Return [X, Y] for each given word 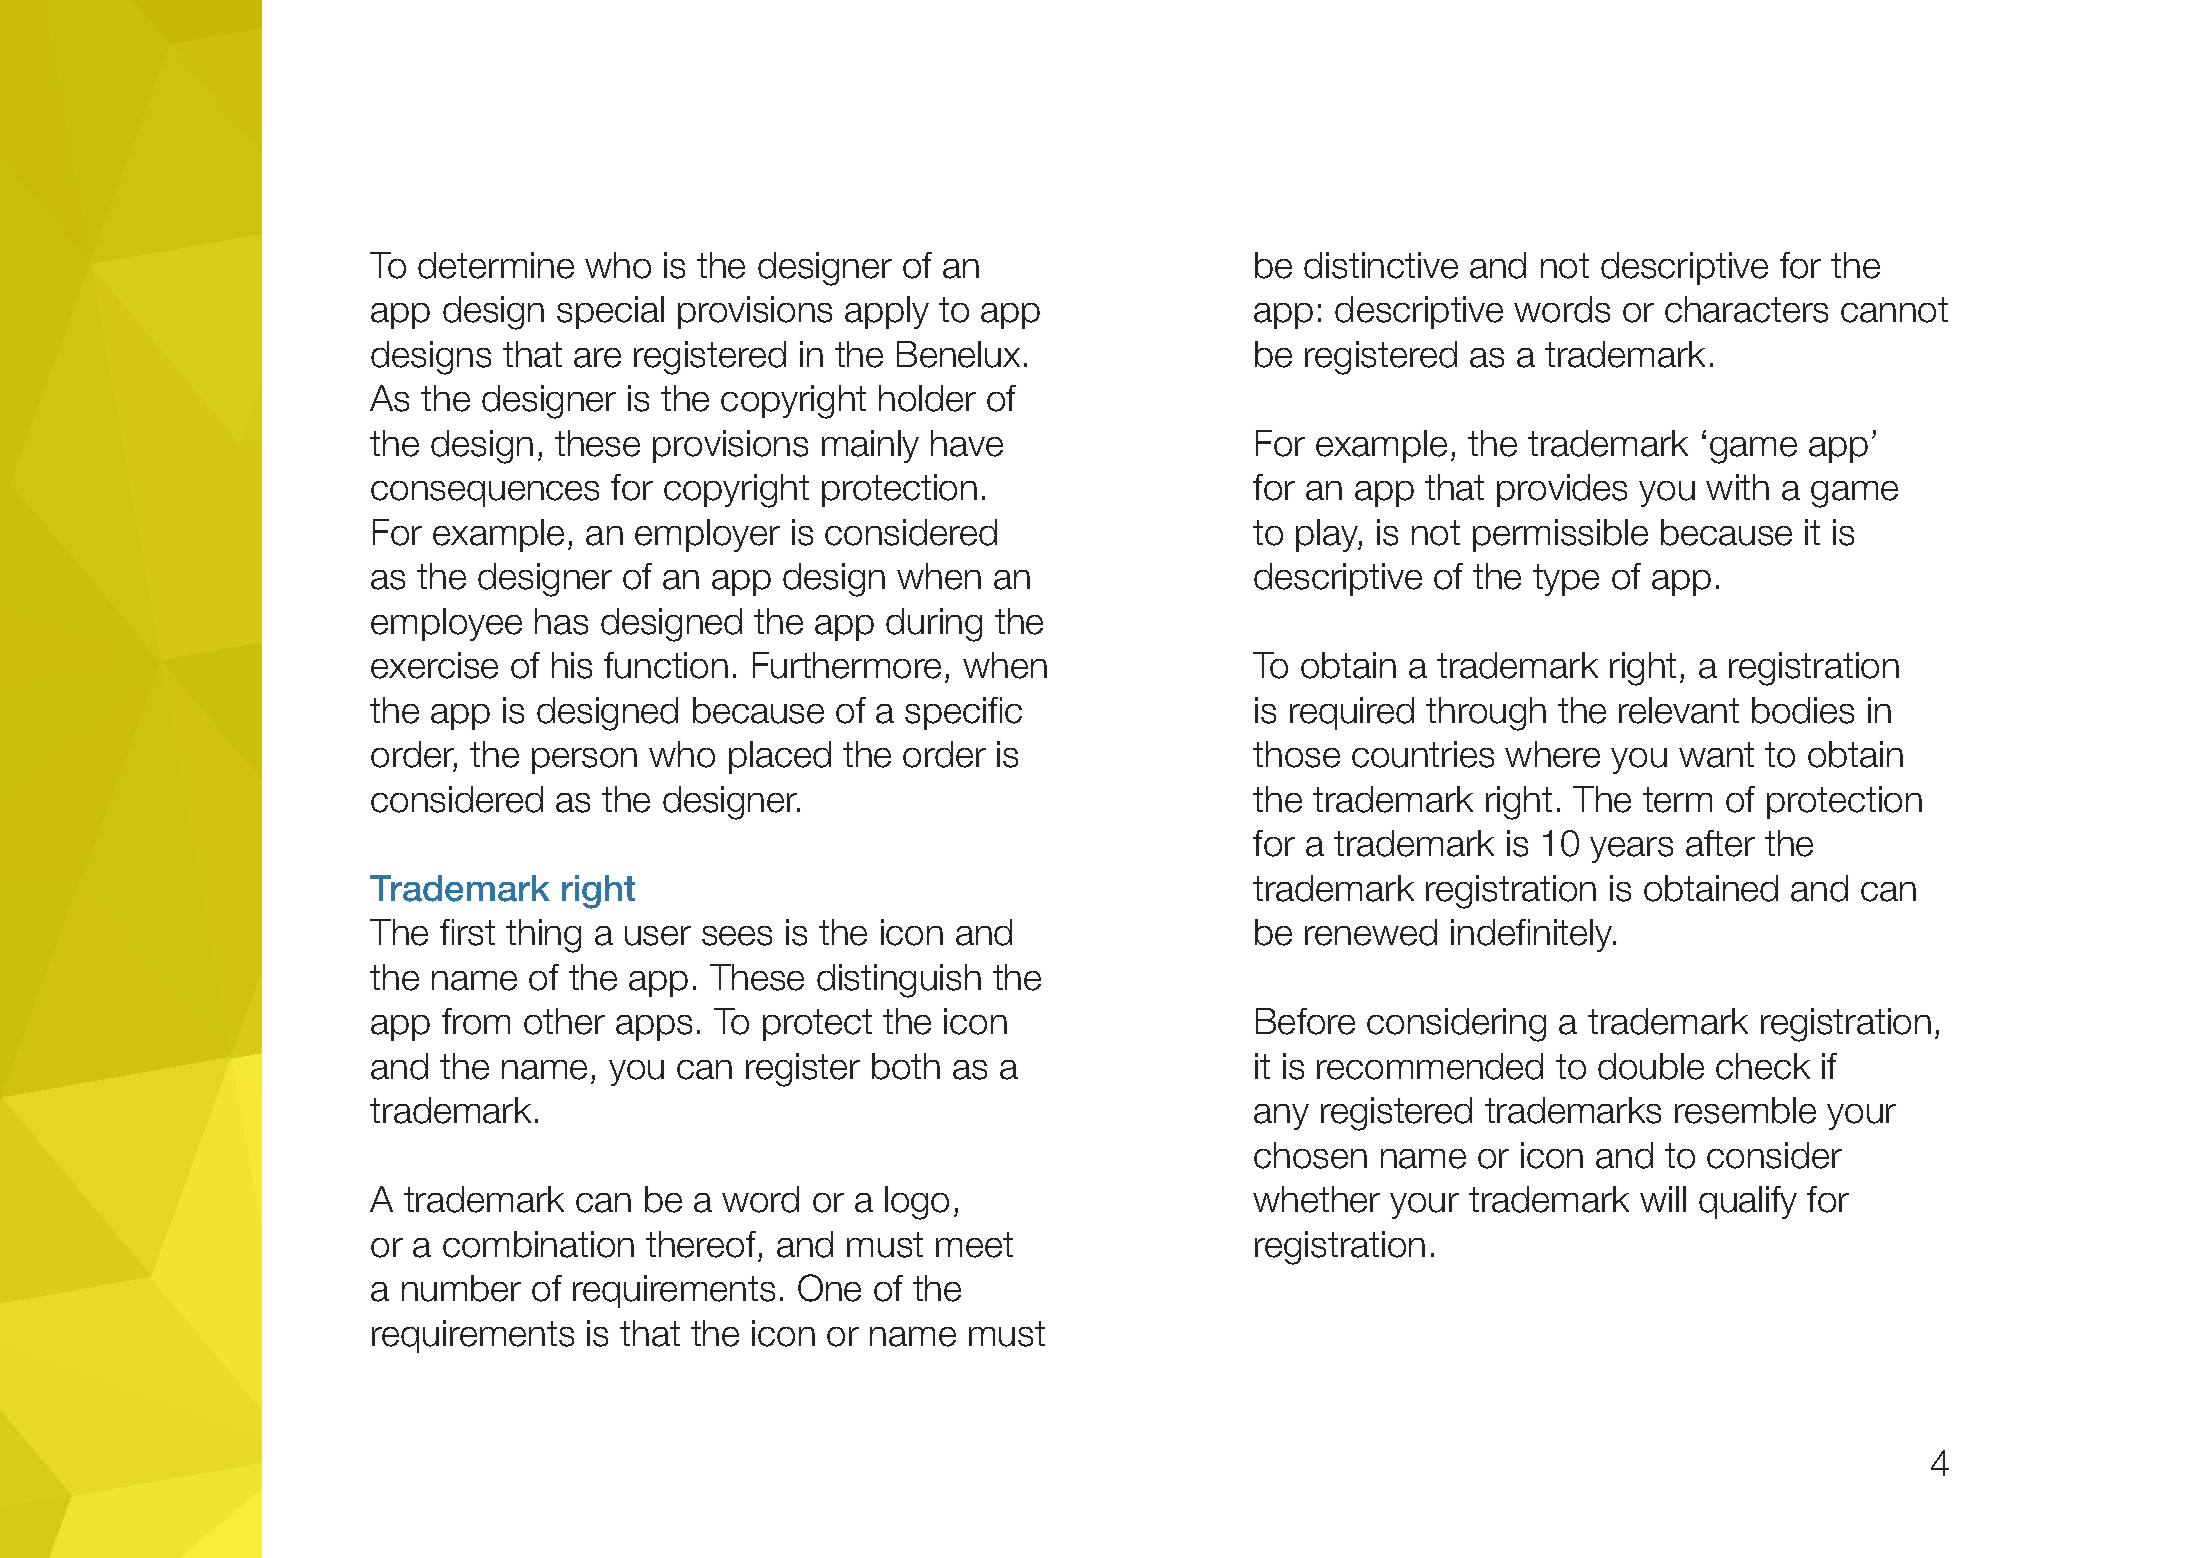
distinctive [1381, 265]
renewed [1371, 932]
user [658, 936]
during [934, 625]
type [1566, 580]
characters [1746, 309]
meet [974, 1245]
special [610, 312]
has [561, 621]
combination [538, 1244]
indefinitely [1533, 935]
